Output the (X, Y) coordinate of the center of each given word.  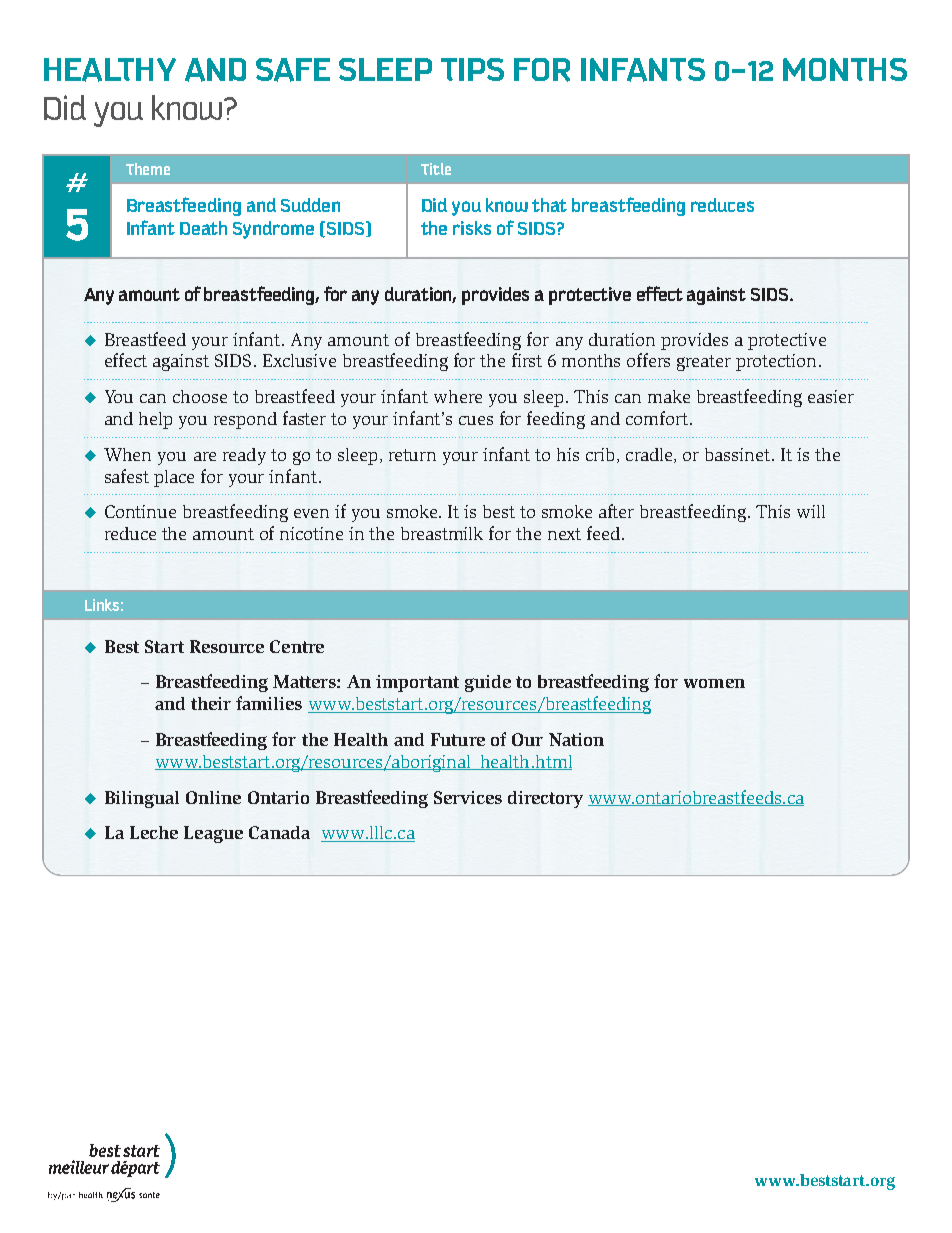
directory (545, 799)
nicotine (311, 533)
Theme (148, 169)
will (811, 511)
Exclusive (299, 360)
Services (468, 797)
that (549, 205)
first (527, 360)
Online (213, 797)
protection (776, 362)
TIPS (472, 69)
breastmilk (442, 533)
